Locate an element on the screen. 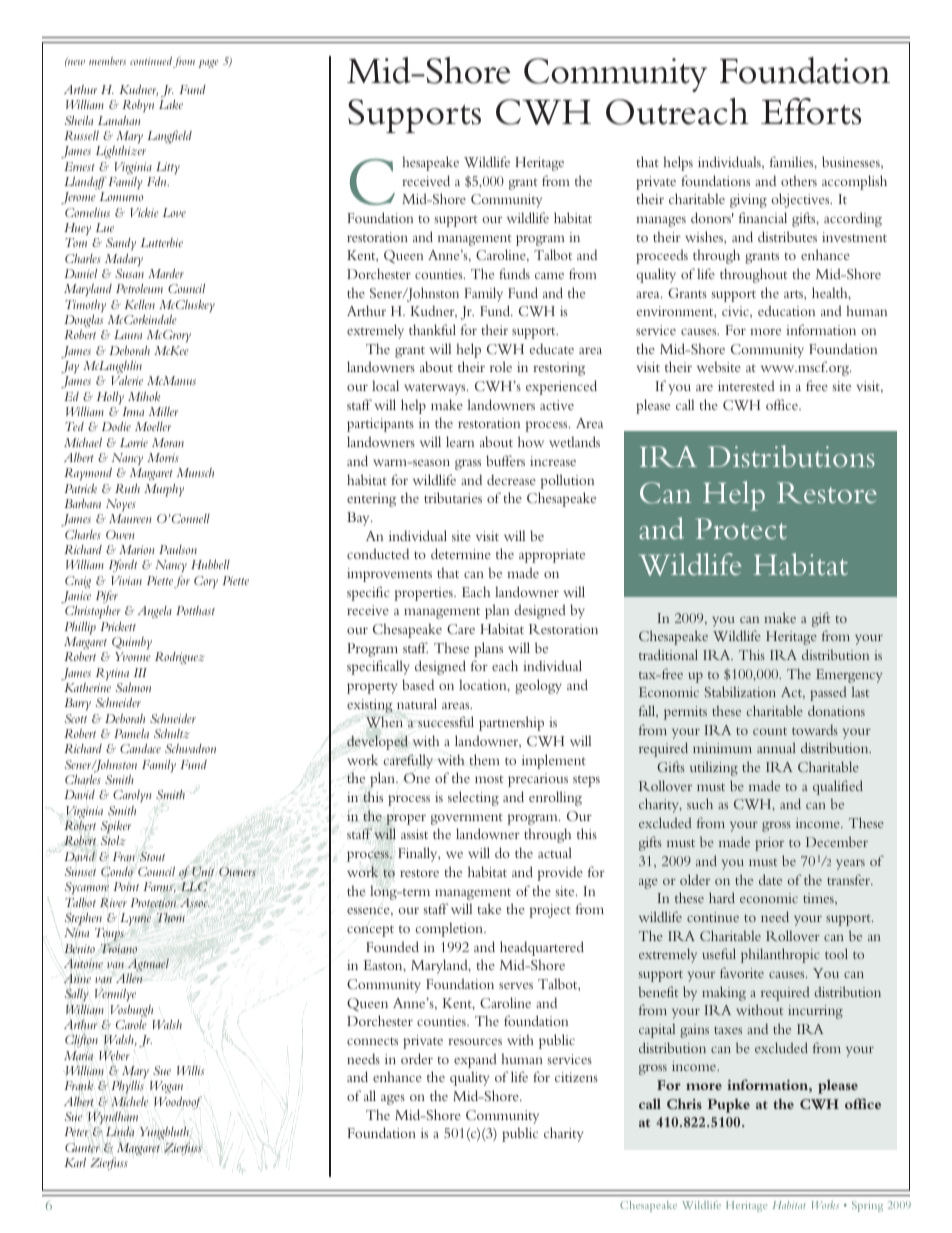 The width and height of the screenshot is (952, 1233). Efforts is located at coordinates (811, 111).
